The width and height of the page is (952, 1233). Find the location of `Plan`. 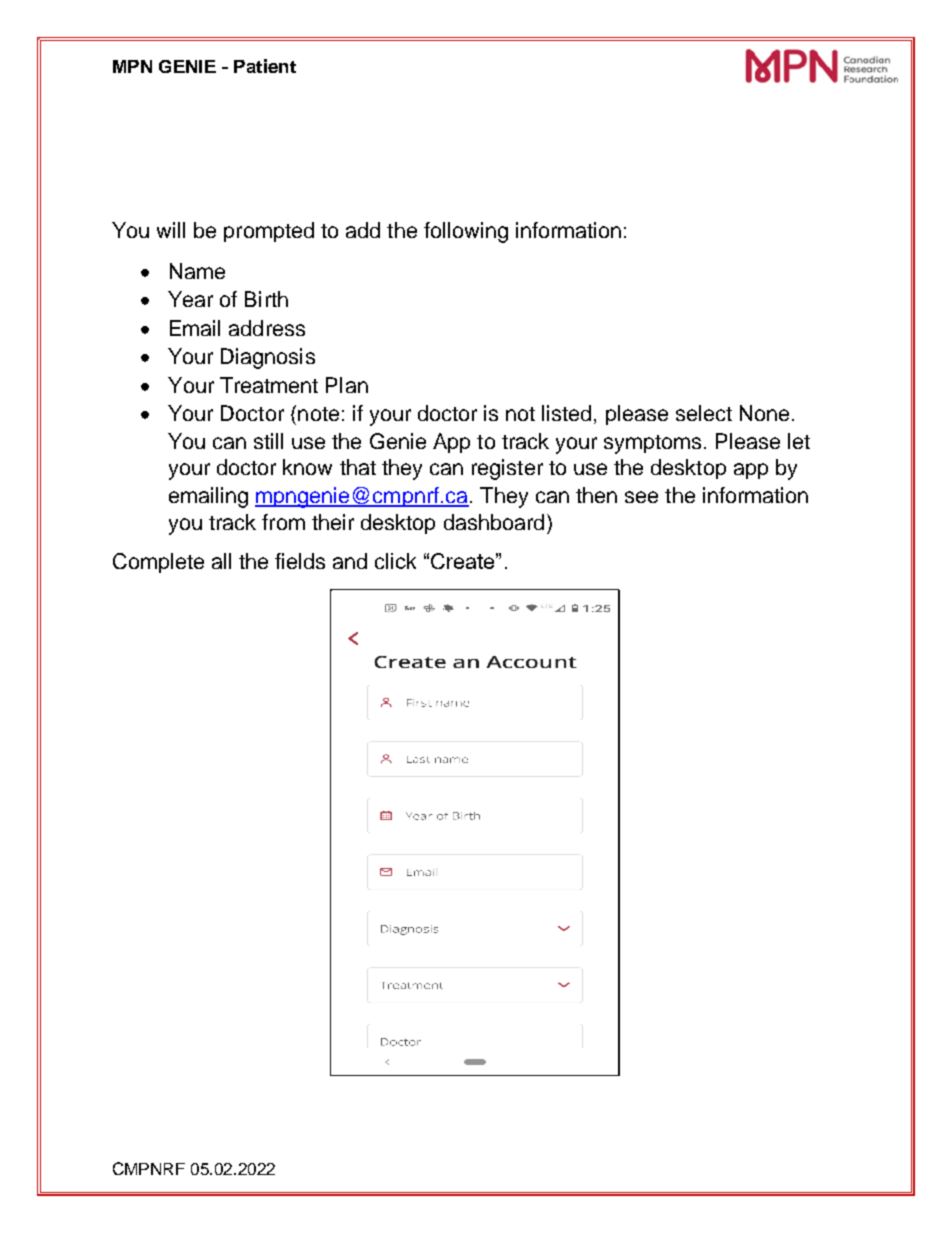

Plan is located at coordinates (347, 385).
